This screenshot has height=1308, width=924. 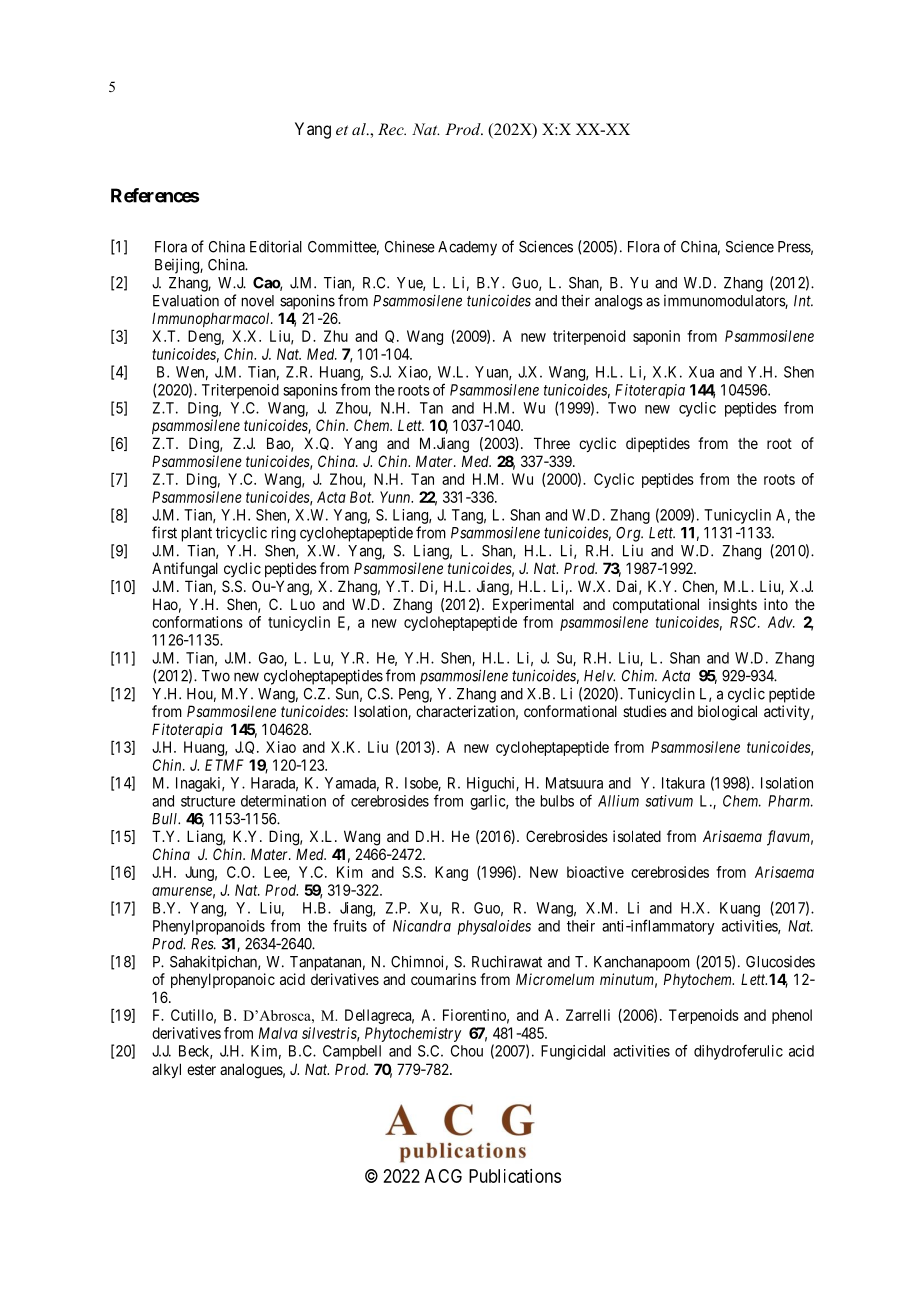 What do you see at coordinates (201, 1069) in the screenshot?
I see `ester` at bounding box center [201, 1069].
